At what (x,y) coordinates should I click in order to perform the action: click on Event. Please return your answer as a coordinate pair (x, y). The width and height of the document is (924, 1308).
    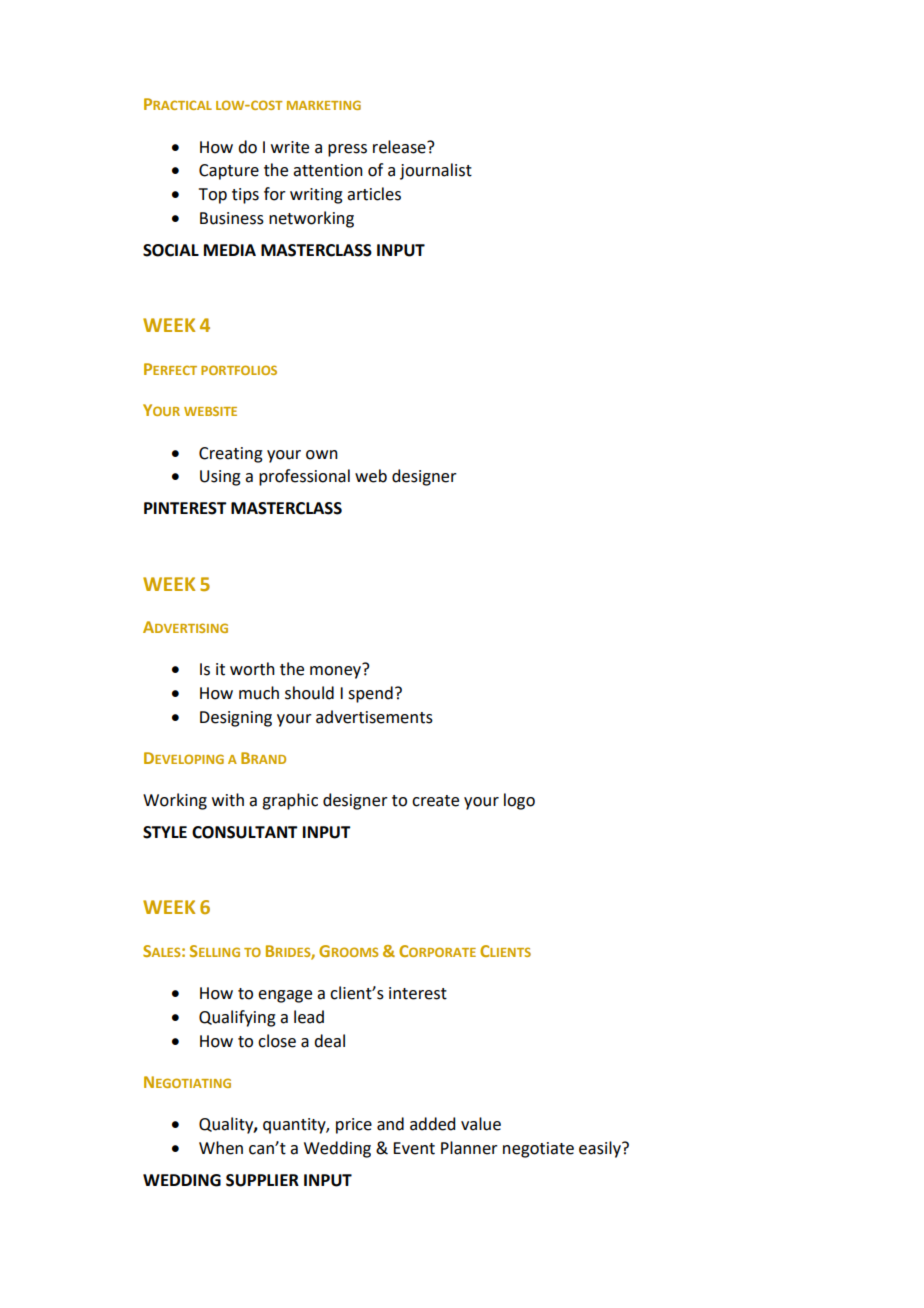
    Looking at the image, I should click on (414, 1148).
